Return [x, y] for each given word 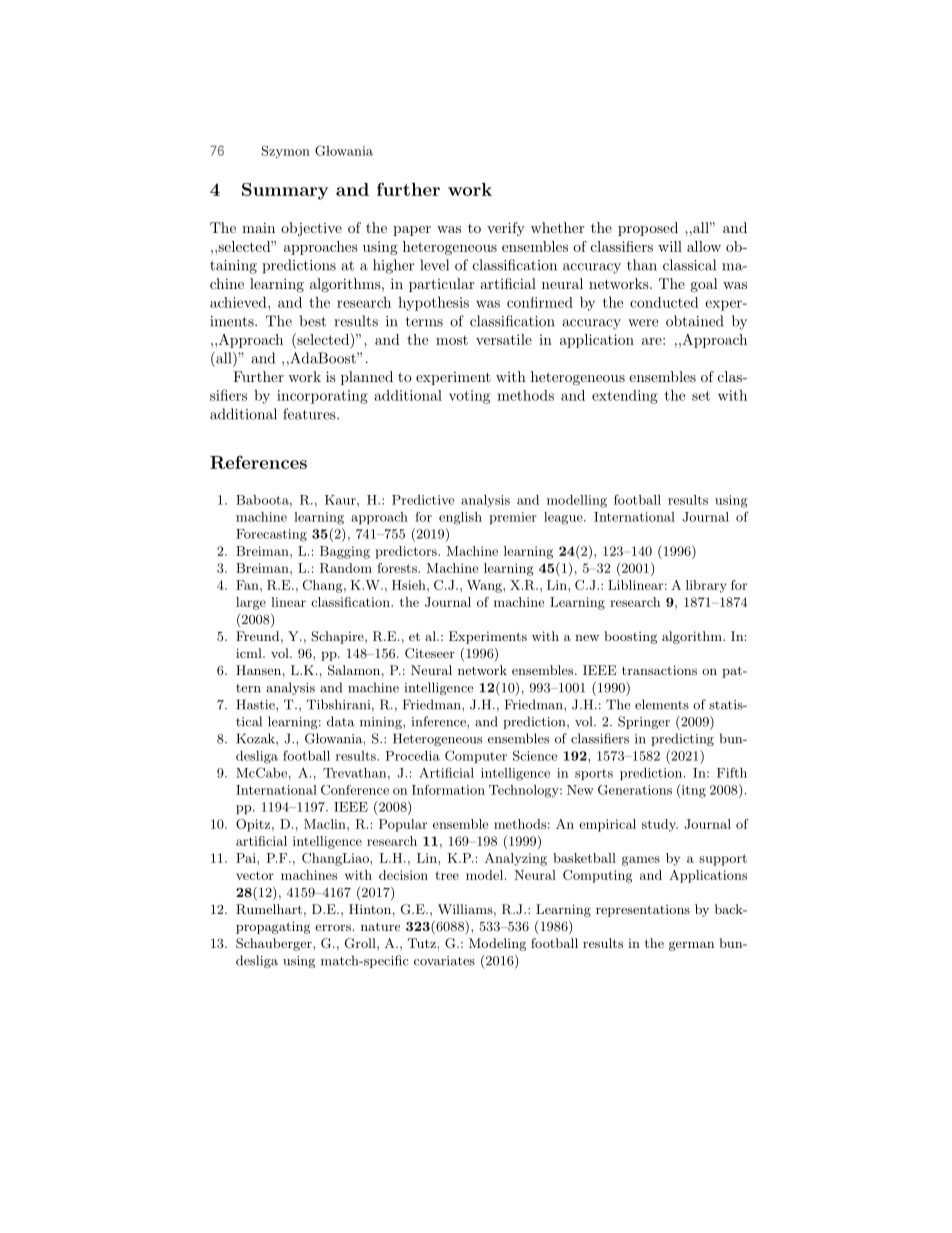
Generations [635, 790]
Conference [355, 790]
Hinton [370, 909]
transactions [659, 670]
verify [506, 229]
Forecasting [271, 535]
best [312, 321]
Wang [485, 586]
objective [311, 229]
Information [448, 790]
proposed [648, 229]
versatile [504, 339]
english [460, 518]
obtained [694, 321]
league [564, 518]
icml [250, 653]
